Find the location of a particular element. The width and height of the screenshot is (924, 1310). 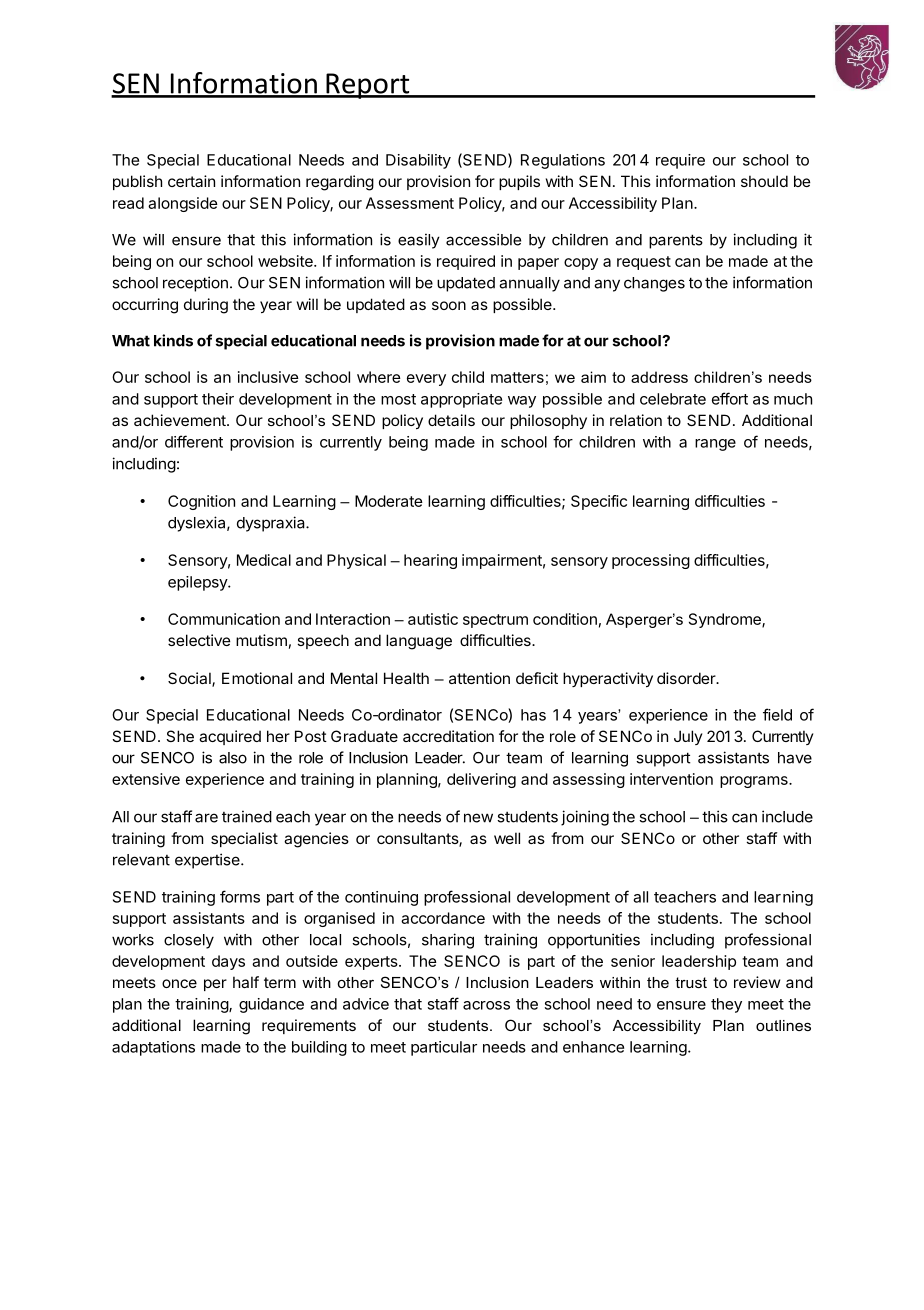

should is located at coordinates (764, 181).
